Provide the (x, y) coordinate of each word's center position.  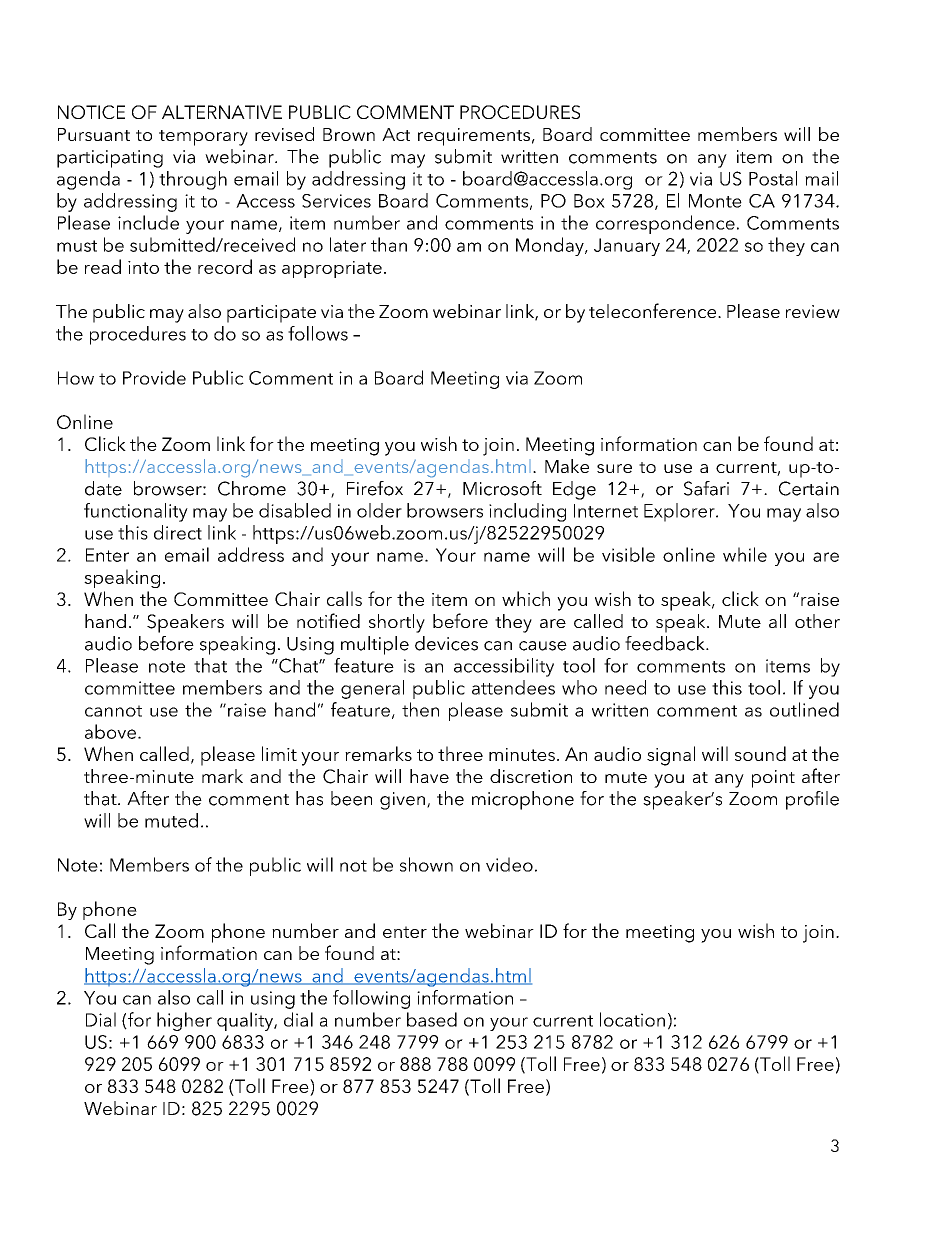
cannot (113, 711)
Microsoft (502, 488)
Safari (706, 488)
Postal (773, 178)
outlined (804, 709)
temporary (203, 138)
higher (184, 1021)
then (420, 709)
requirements (474, 137)
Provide (154, 377)
